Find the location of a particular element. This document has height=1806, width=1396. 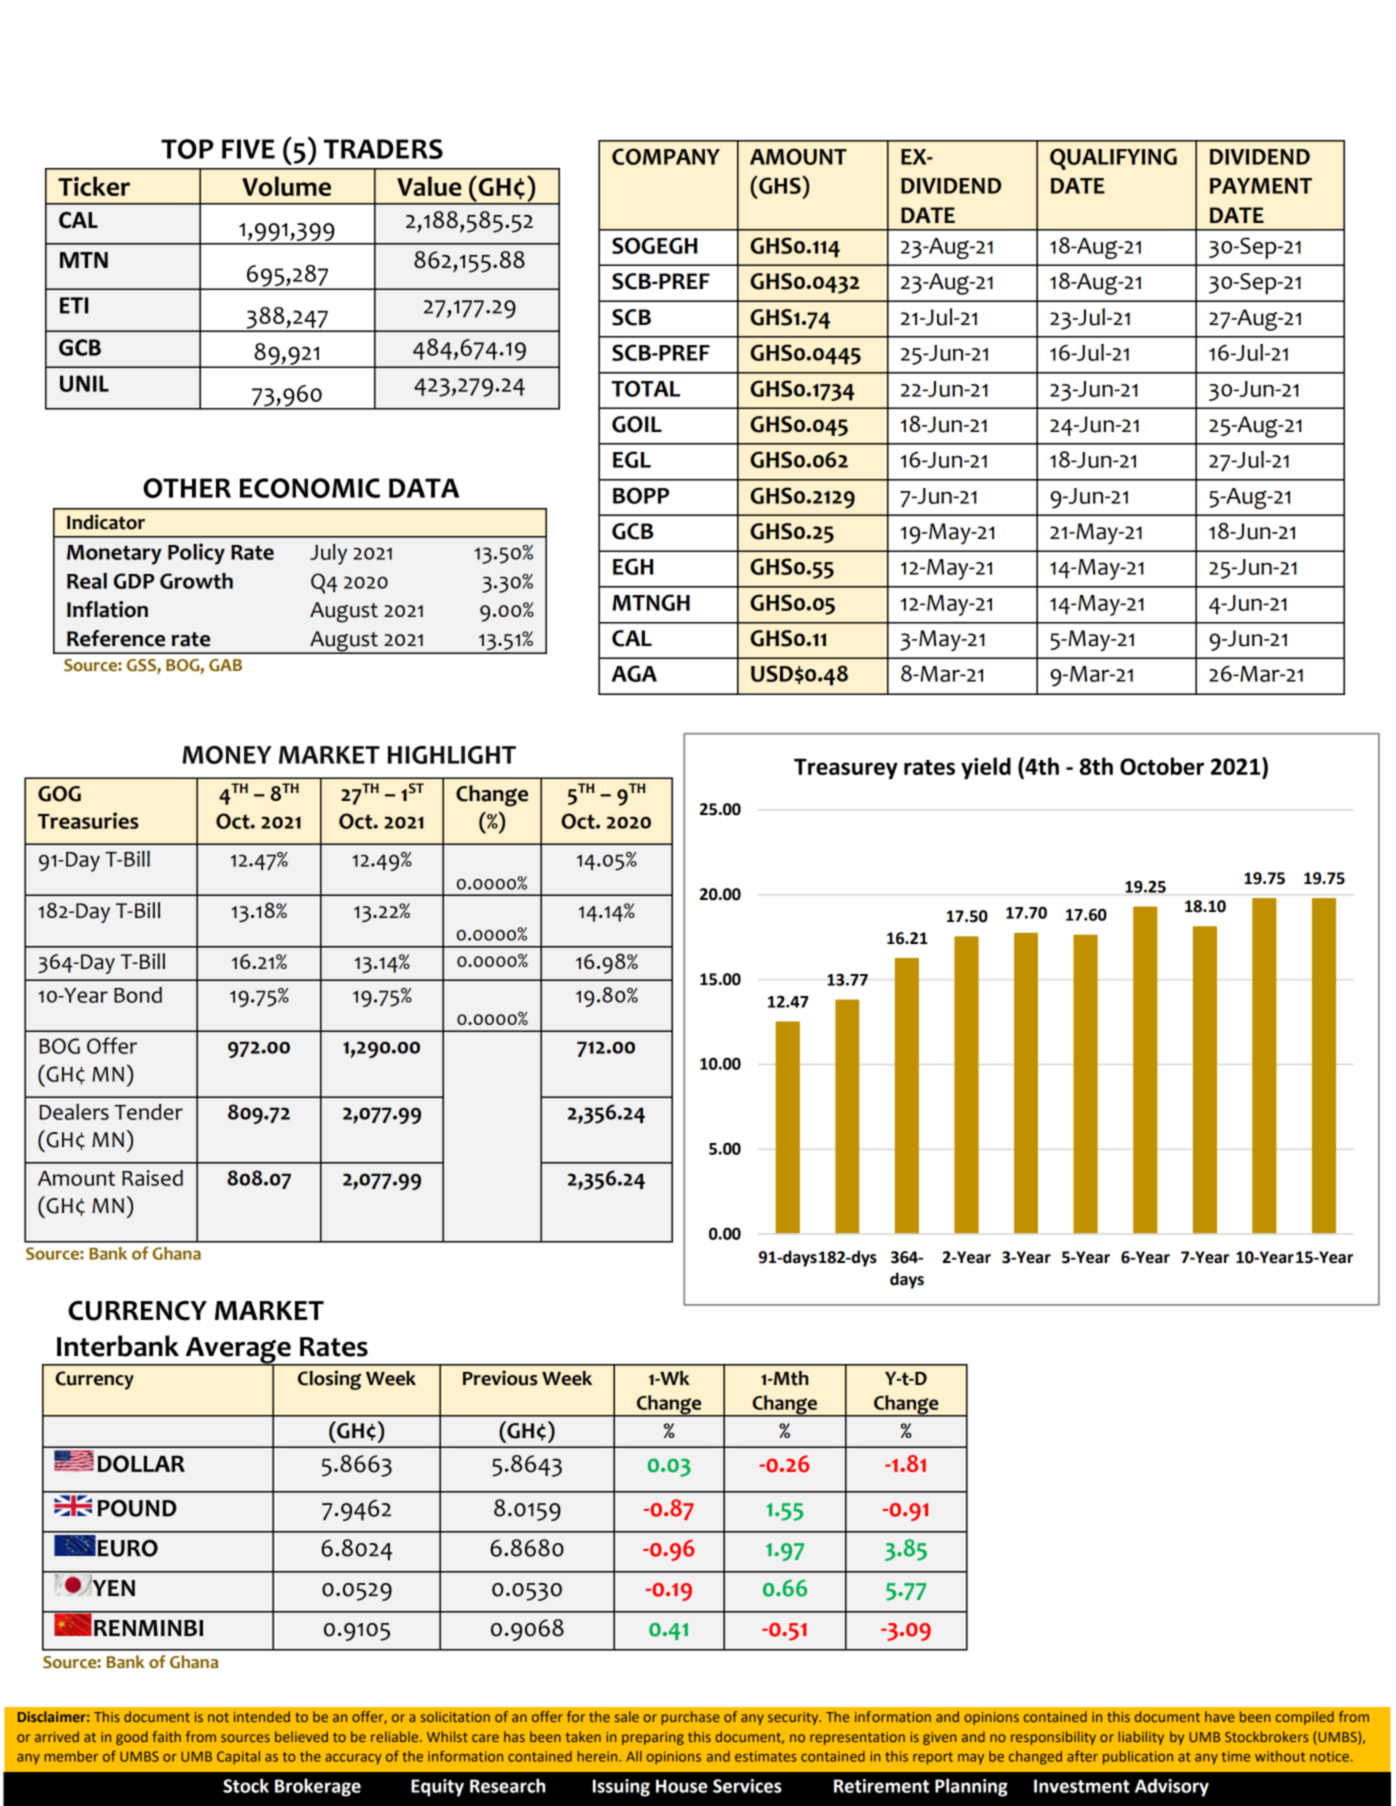

October is located at coordinates (1162, 766).
